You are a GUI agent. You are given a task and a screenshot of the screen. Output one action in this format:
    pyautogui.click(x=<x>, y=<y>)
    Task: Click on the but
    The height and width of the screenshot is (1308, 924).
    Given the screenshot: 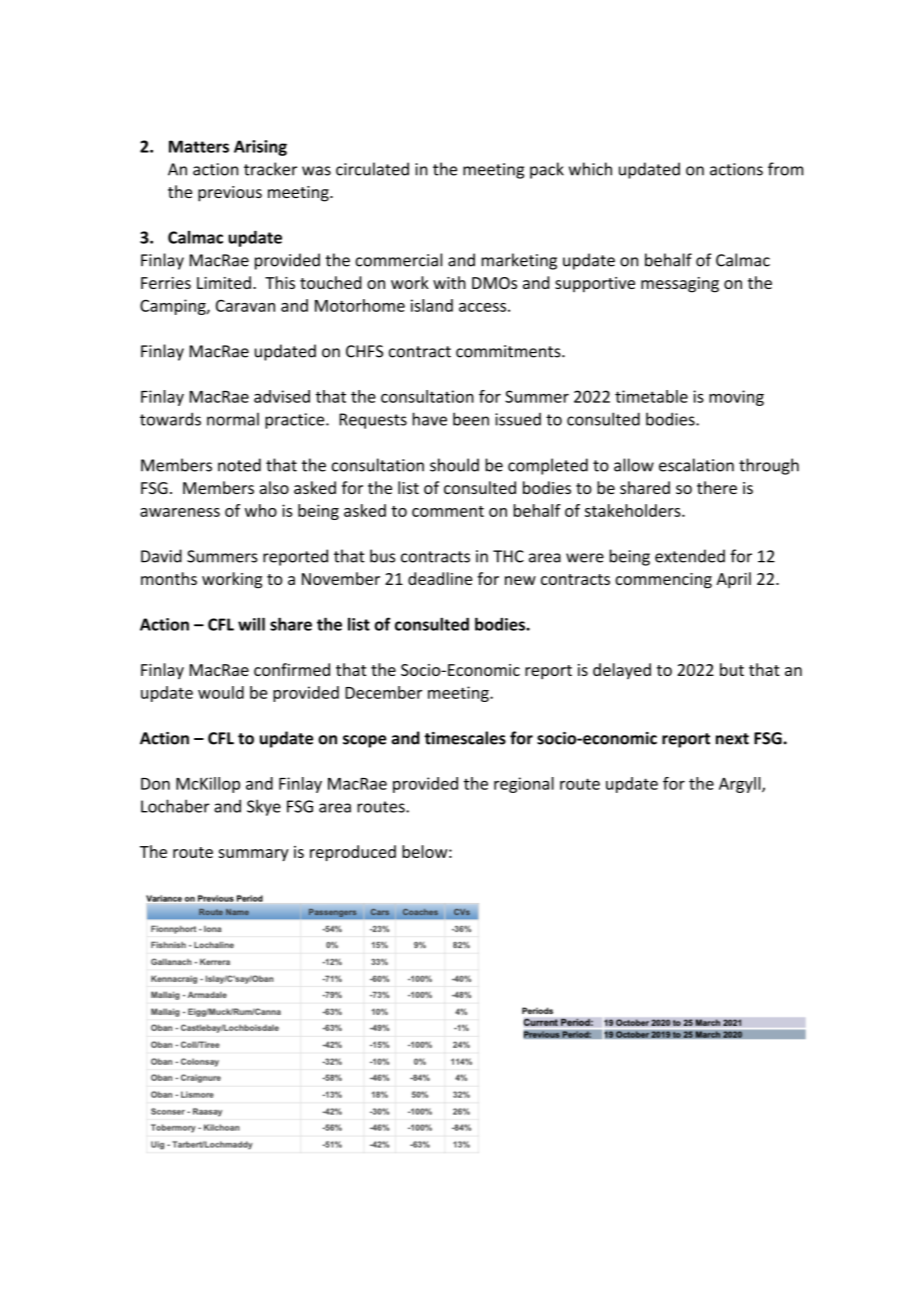 What is the action you would take?
    pyautogui.click(x=732, y=669)
